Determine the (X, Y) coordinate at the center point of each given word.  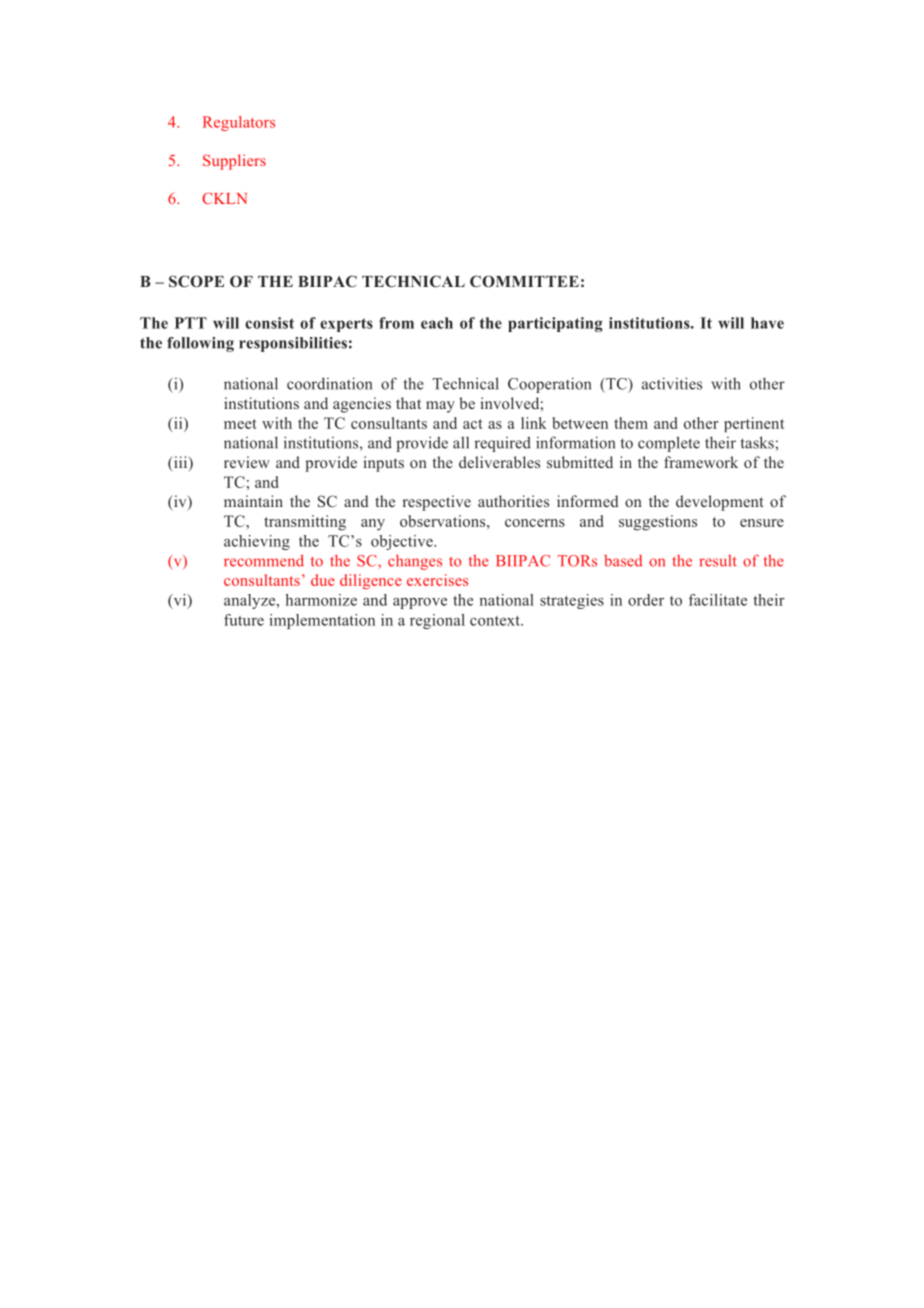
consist (269, 323)
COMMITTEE (524, 281)
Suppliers (234, 162)
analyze (251, 601)
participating (555, 324)
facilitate (718, 600)
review (247, 462)
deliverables (499, 462)
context (496, 621)
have (767, 323)
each (437, 323)
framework (701, 462)
